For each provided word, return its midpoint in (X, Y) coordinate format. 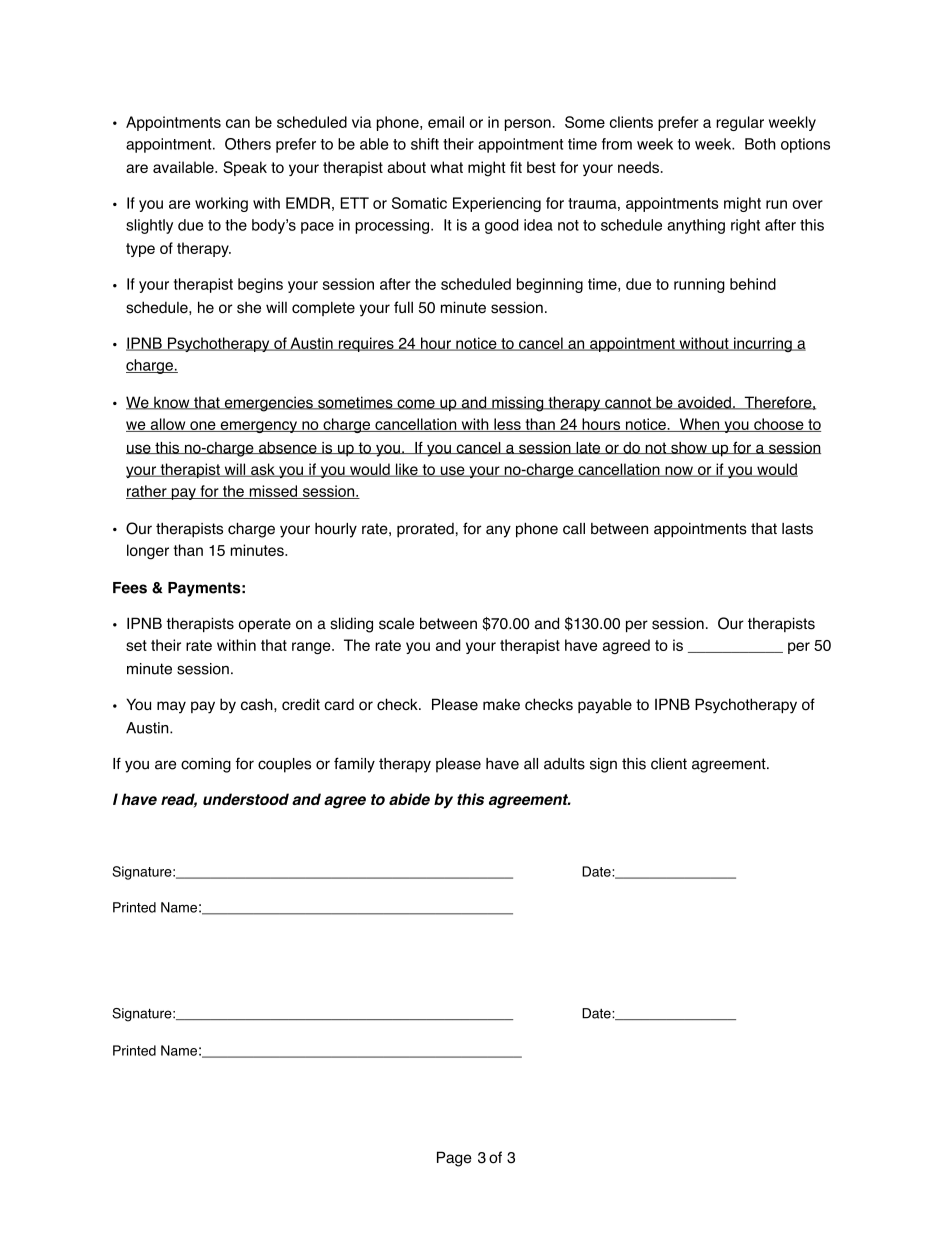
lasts (797, 529)
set (136, 645)
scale (396, 623)
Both (760, 144)
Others (248, 144)
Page (454, 1159)
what (446, 167)
